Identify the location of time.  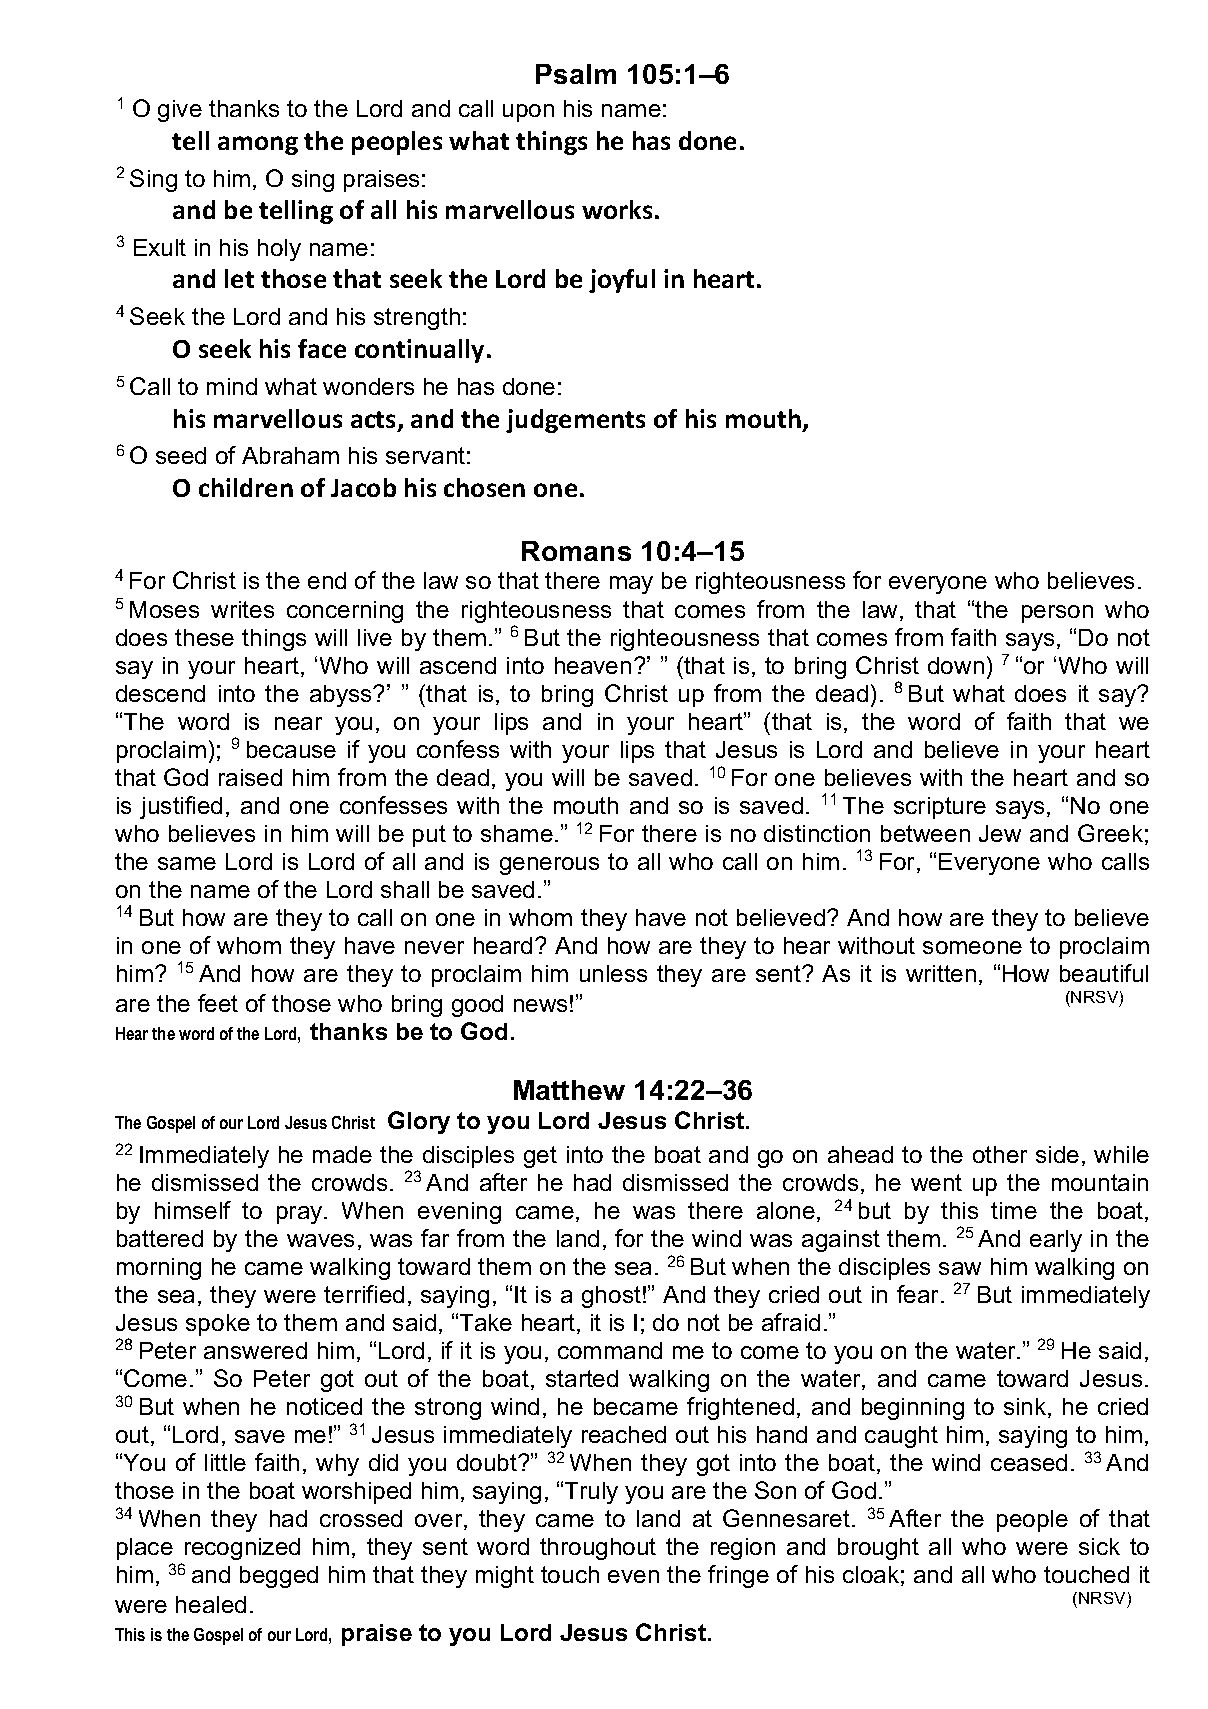
(1014, 1210).
